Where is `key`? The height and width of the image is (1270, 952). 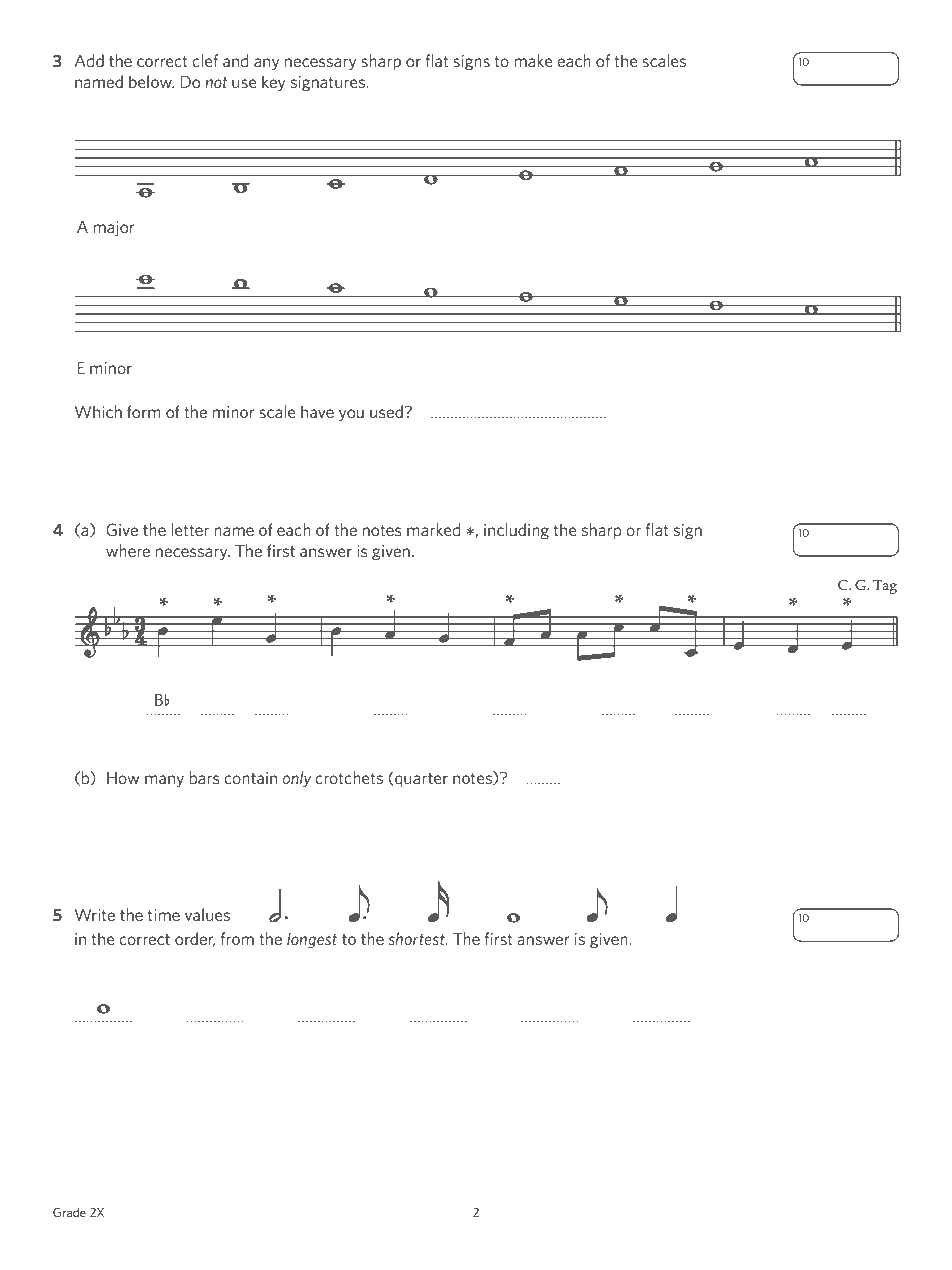
key is located at coordinates (273, 83).
